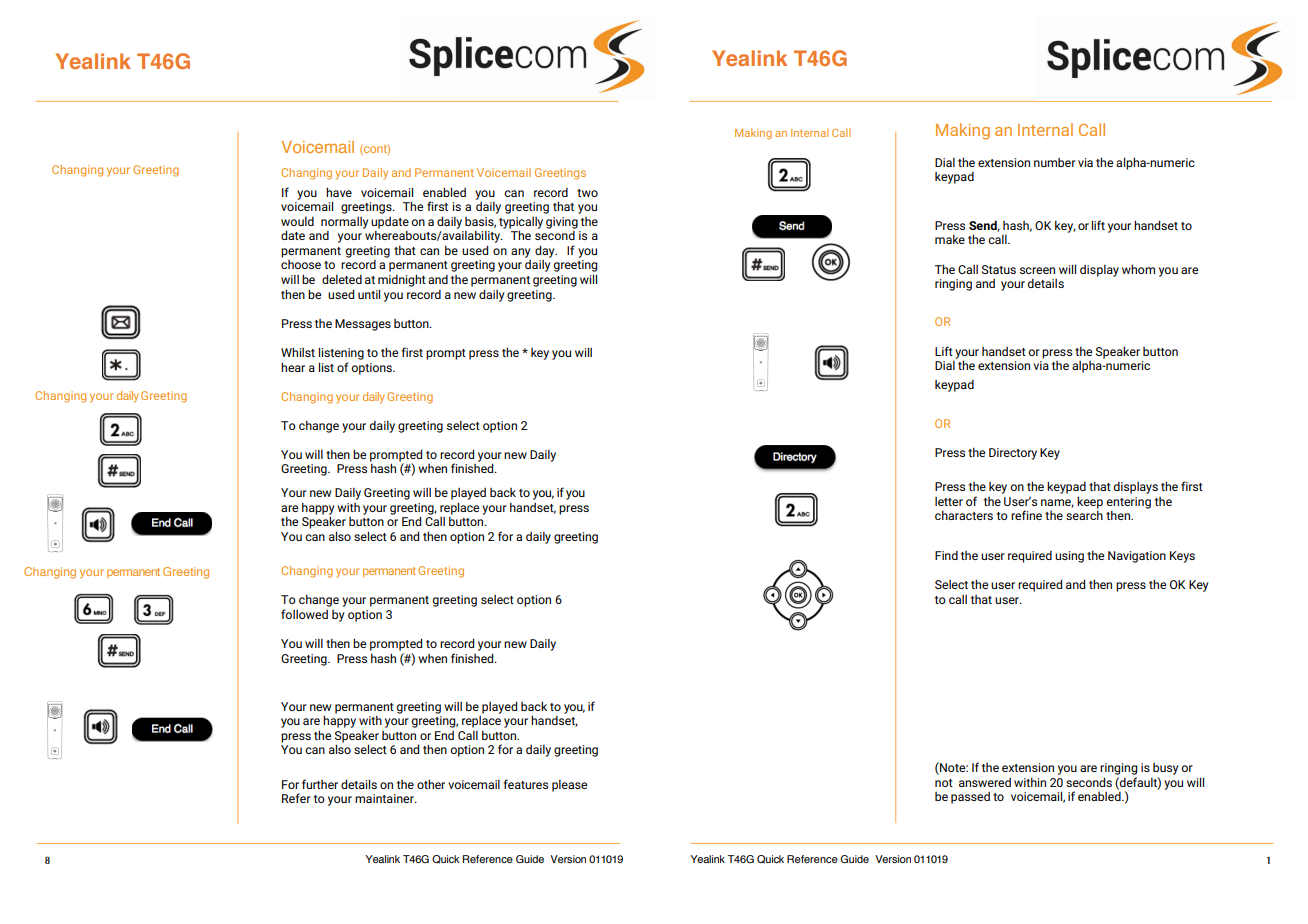 The width and height of the screenshot is (1308, 924). Describe the element at coordinates (363, 325) in the screenshot. I see `Messages` at that location.
